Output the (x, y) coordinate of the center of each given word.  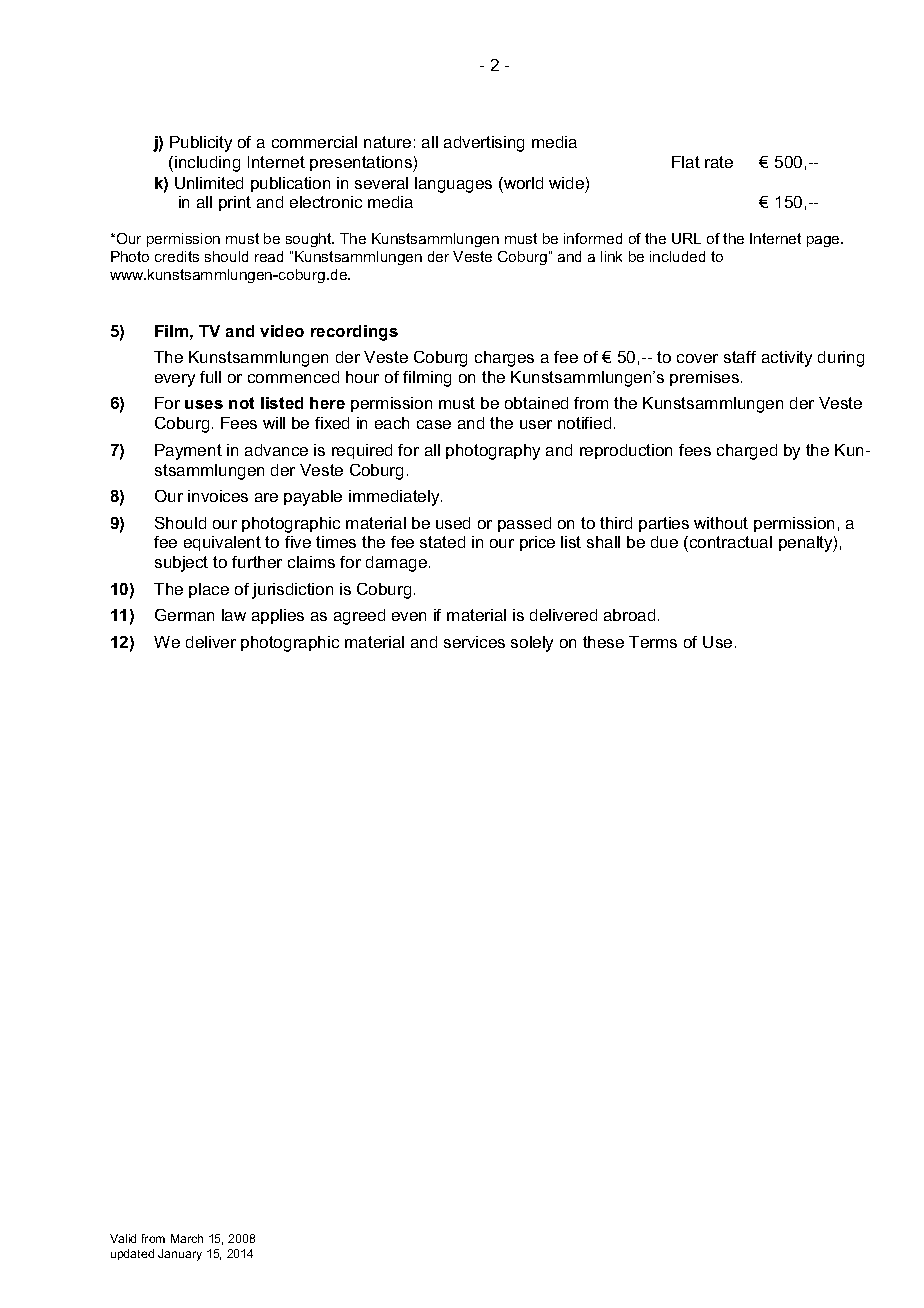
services (474, 642)
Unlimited (209, 183)
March (187, 1238)
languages (453, 185)
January (180, 1255)
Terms (653, 642)
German (184, 615)
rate (719, 162)
